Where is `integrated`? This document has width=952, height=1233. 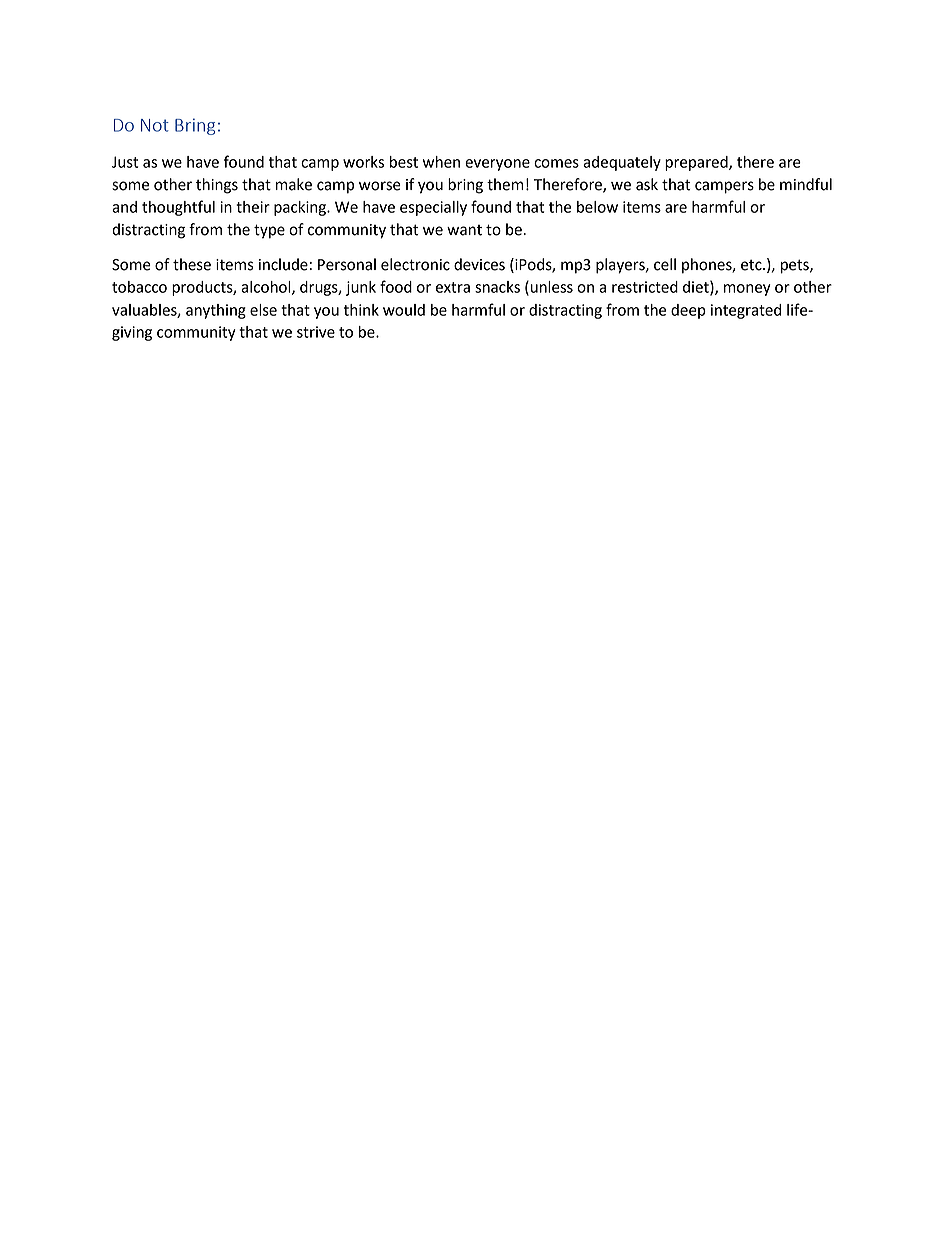
integrated is located at coordinates (746, 311).
